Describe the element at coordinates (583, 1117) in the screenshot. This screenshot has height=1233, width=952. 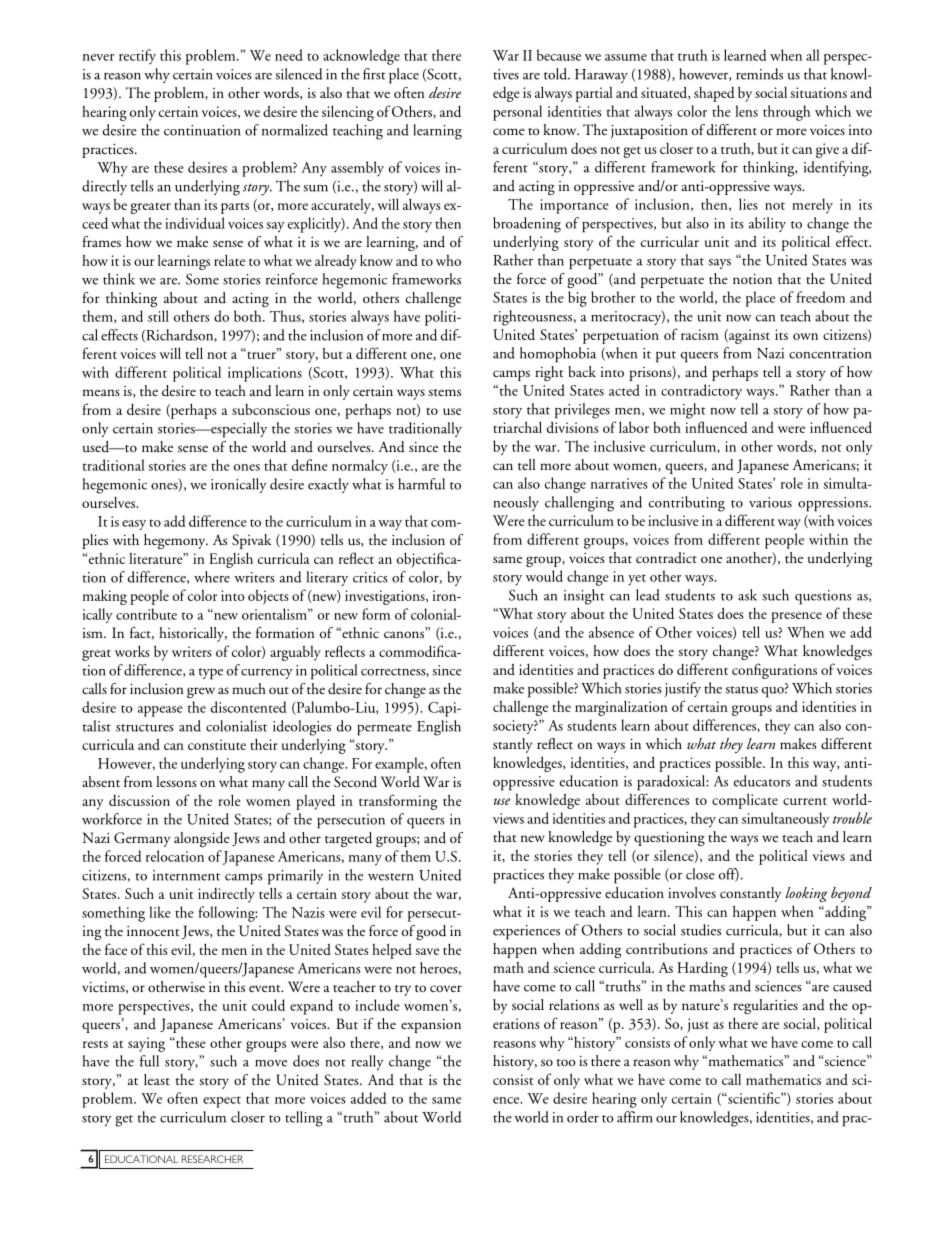
I see `order` at that location.
